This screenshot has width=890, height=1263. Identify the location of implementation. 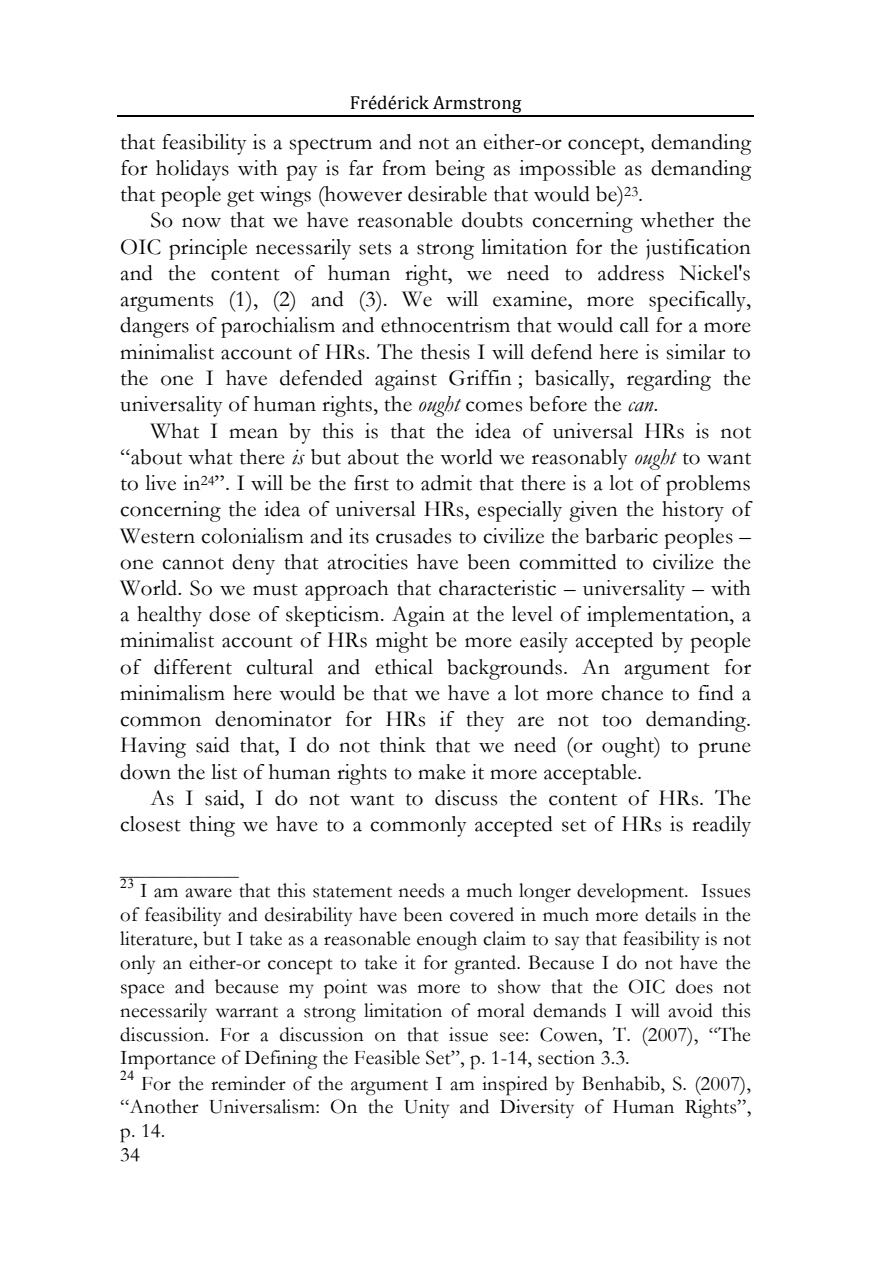
(659, 616).
